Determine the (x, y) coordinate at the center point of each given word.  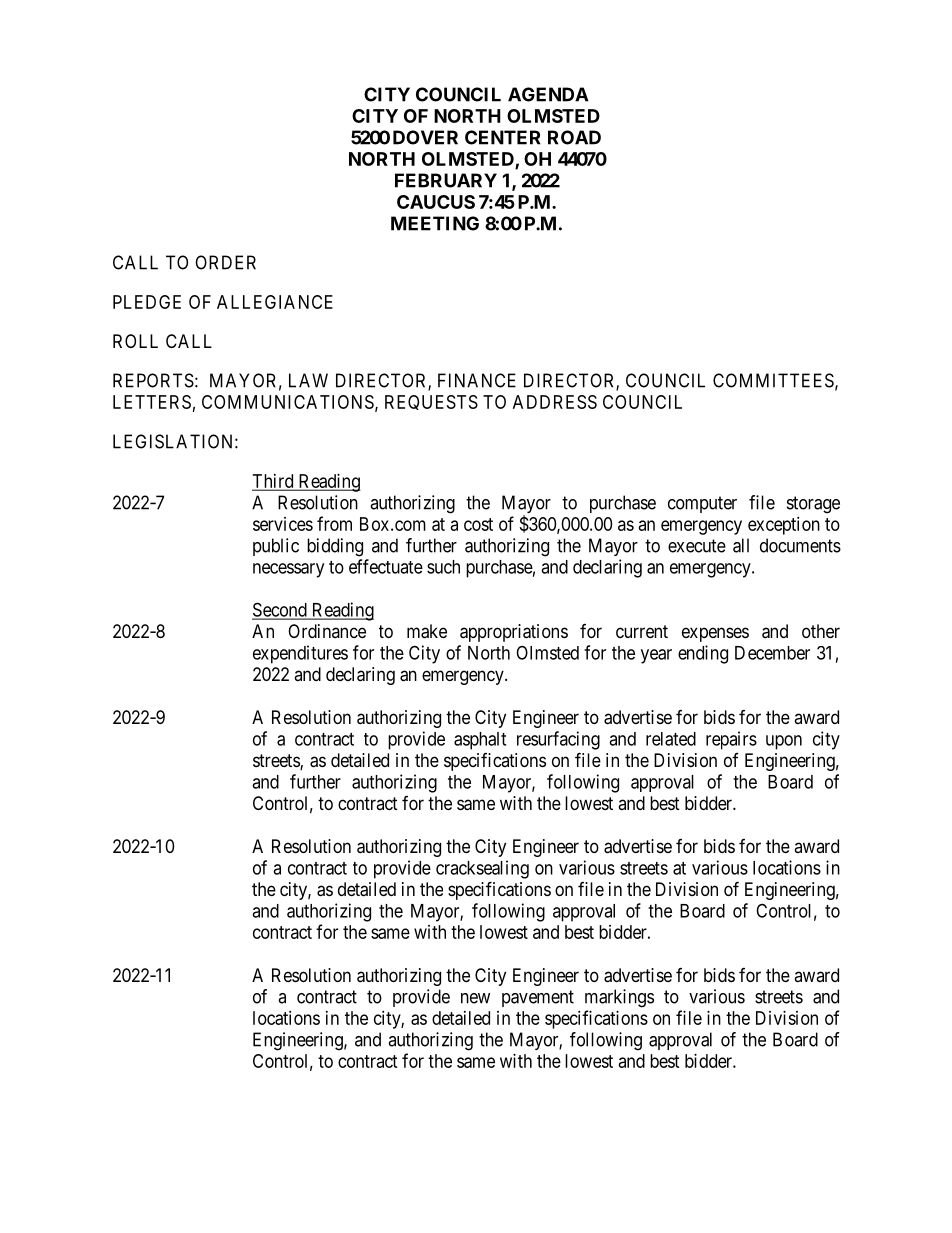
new (475, 998)
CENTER (503, 137)
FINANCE (477, 380)
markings (619, 998)
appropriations (514, 633)
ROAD (574, 137)
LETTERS (152, 402)
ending (703, 654)
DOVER (425, 137)
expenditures (300, 654)
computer (702, 504)
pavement (538, 998)
